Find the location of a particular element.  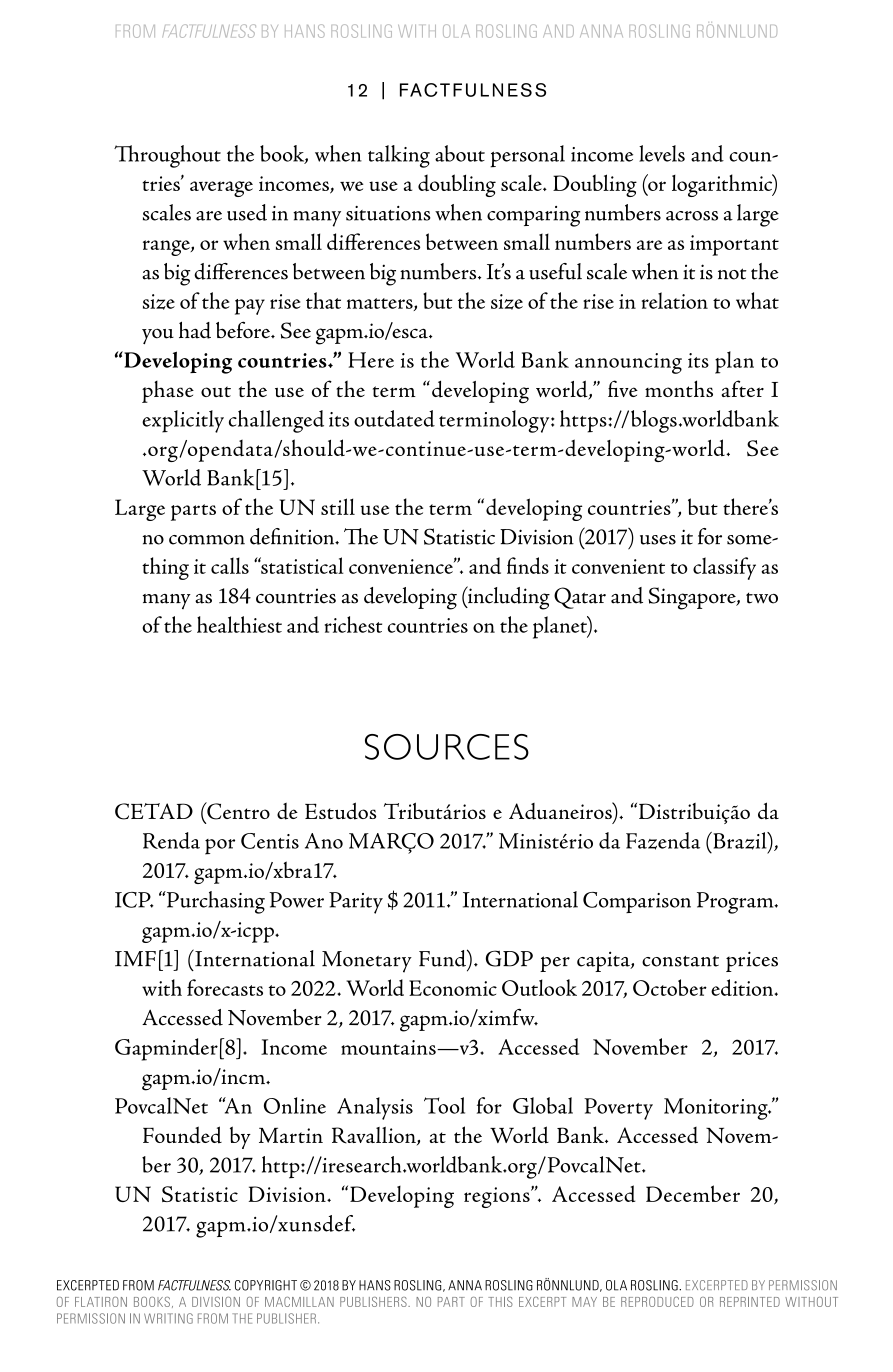

SOURCES is located at coordinates (447, 747).
